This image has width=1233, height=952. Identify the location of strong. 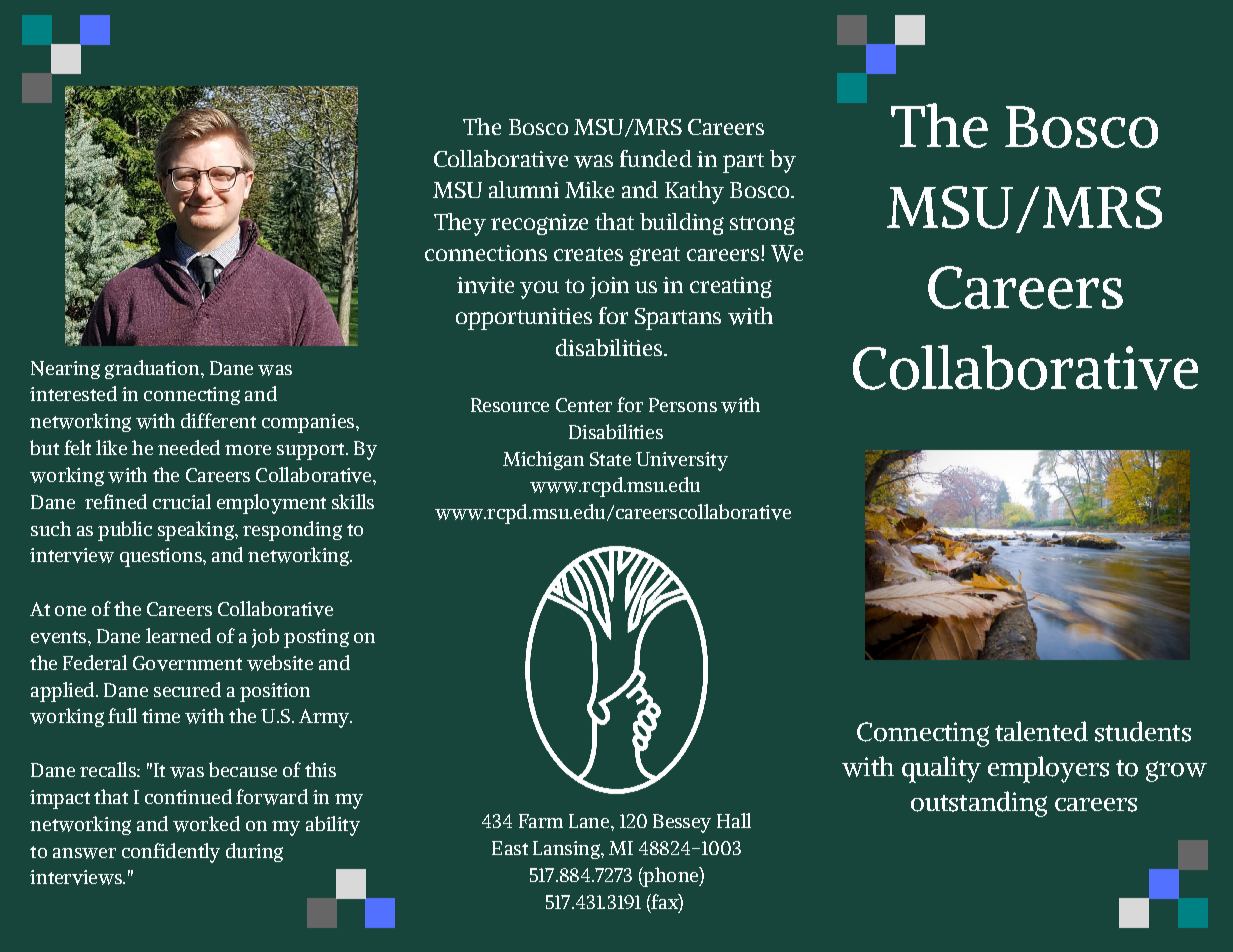
(762, 225).
